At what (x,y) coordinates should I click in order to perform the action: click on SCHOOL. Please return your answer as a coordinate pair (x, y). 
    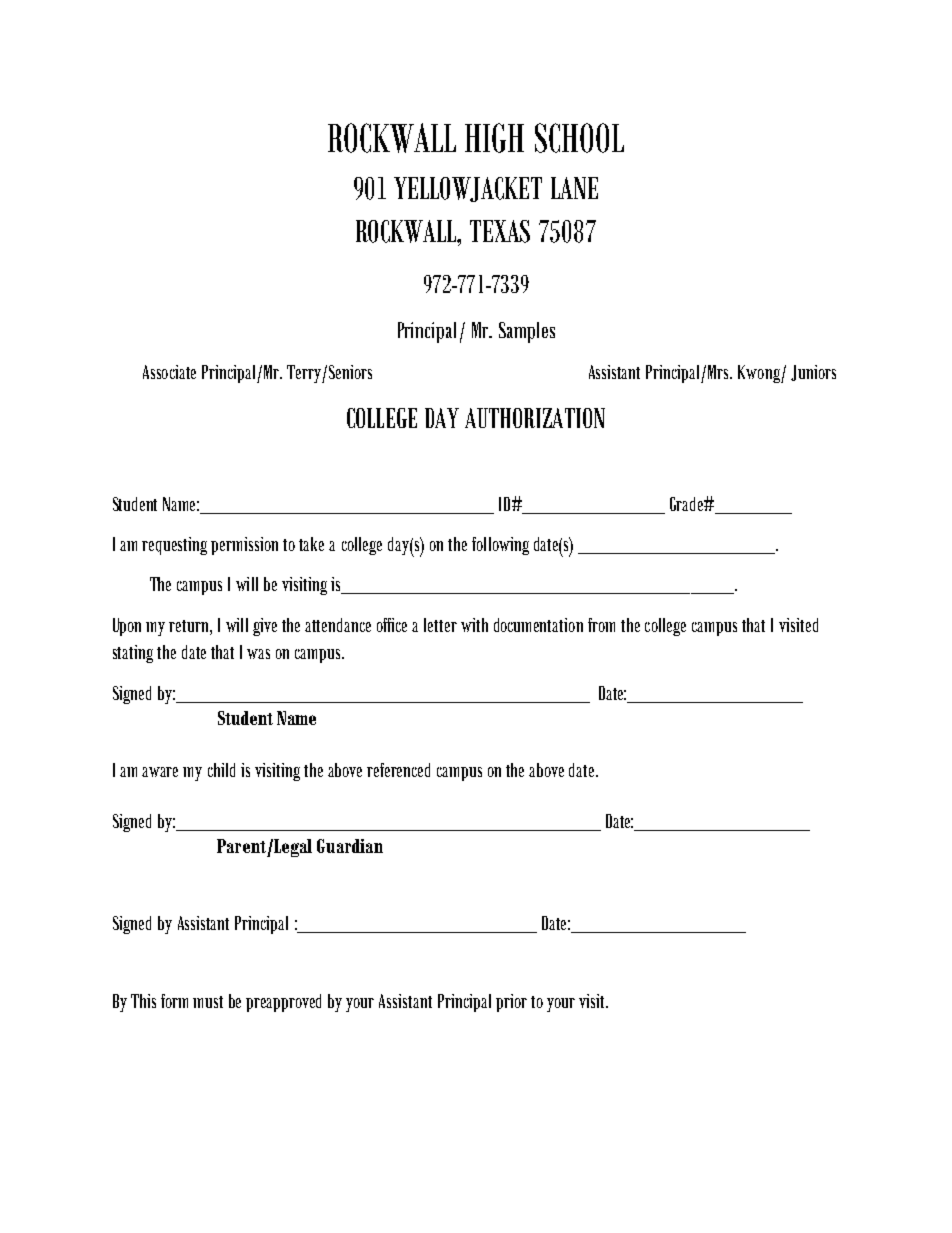
    Looking at the image, I should click on (579, 138).
